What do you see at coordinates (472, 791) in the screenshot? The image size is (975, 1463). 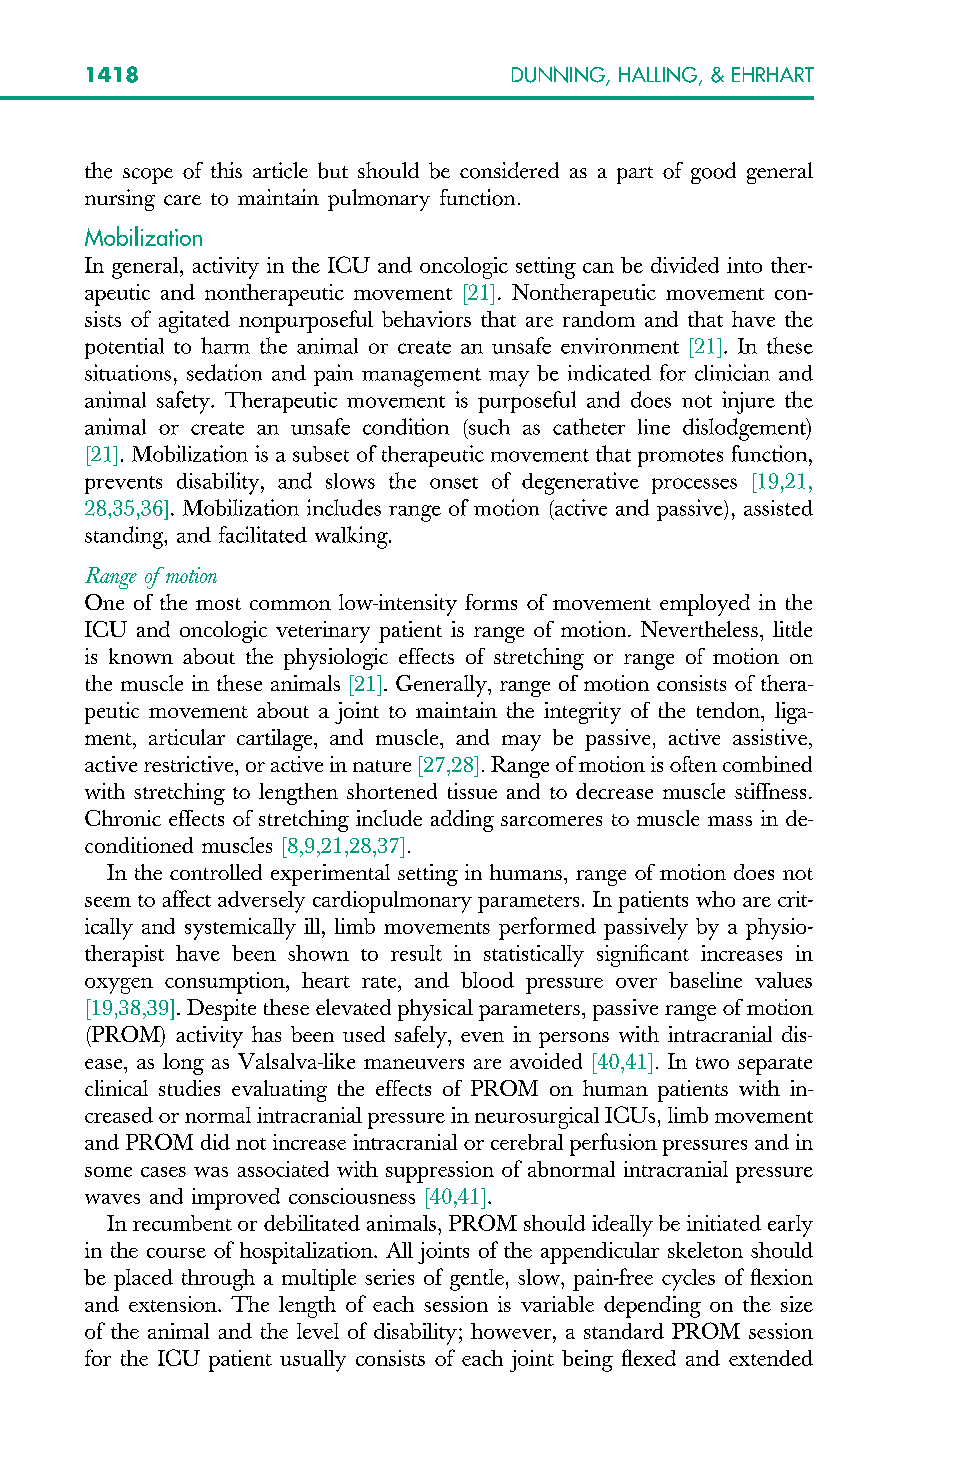 I see `tissue` at bounding box center [472, 791].
